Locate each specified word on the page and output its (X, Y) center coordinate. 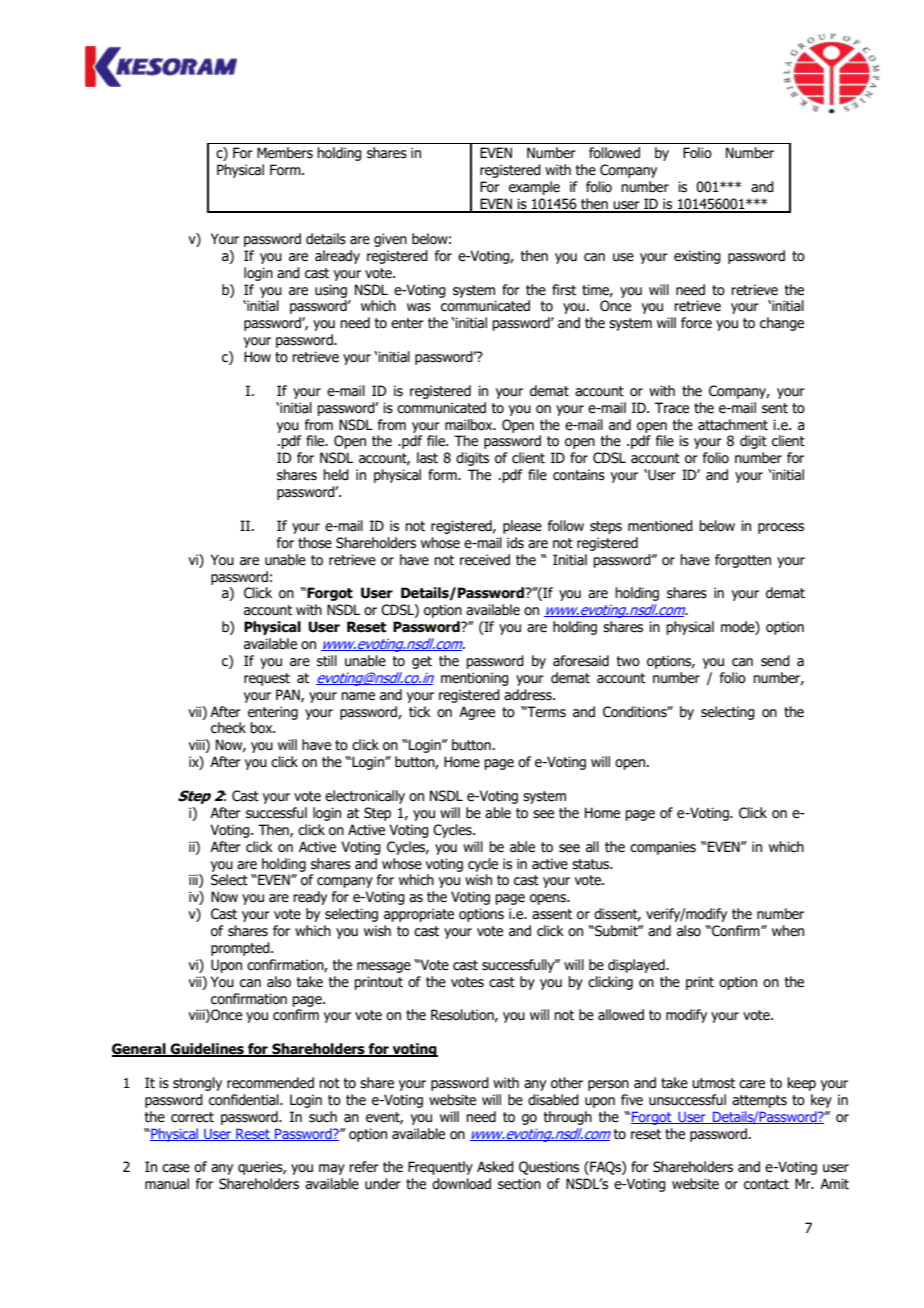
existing (697, 257)
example (534, 188)
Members (285, 153)
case (176, 1168)
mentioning (475, 679)
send (775, 661)
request (267, 679)
